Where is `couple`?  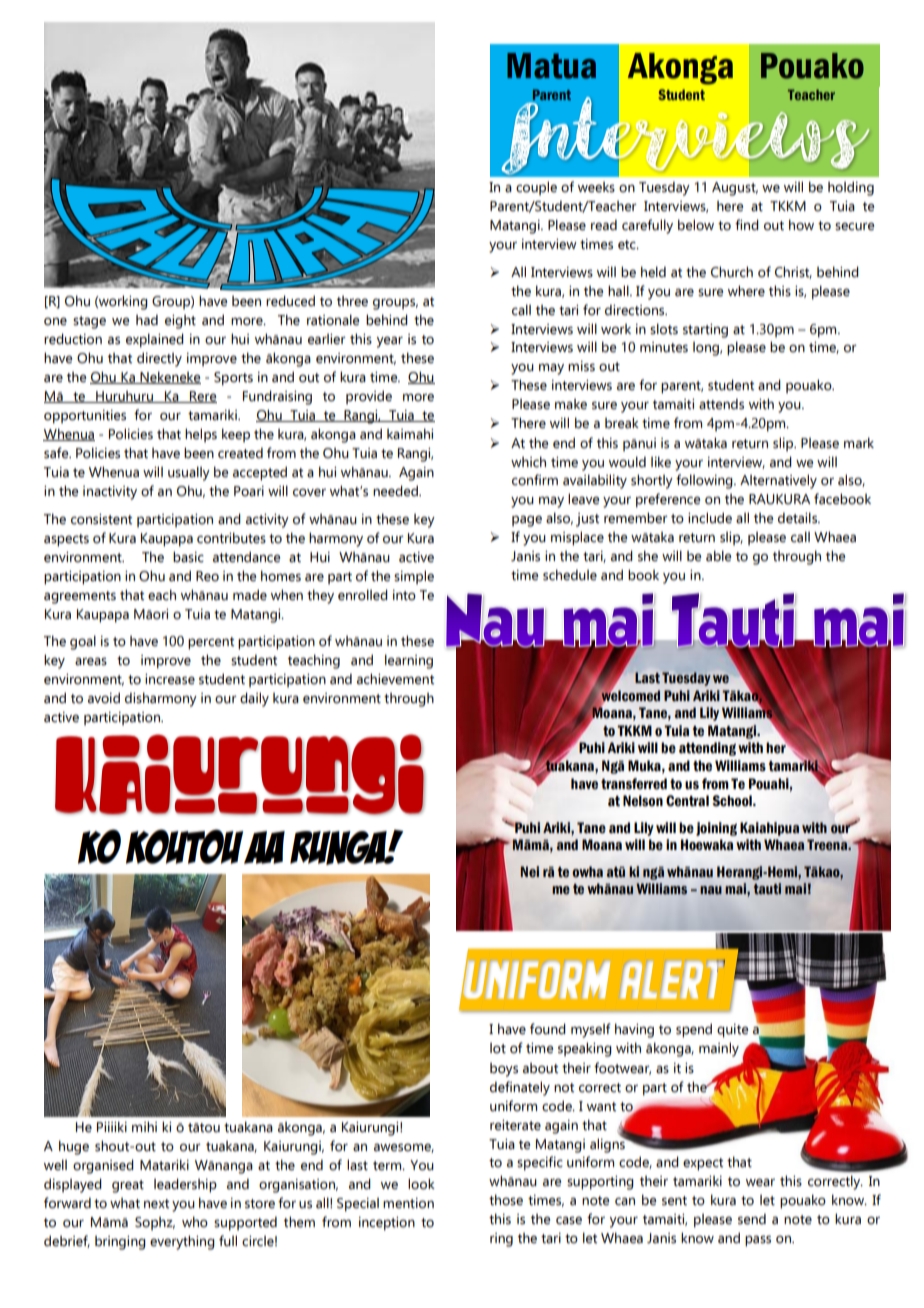 couple is located at coordinates (536, 188).
